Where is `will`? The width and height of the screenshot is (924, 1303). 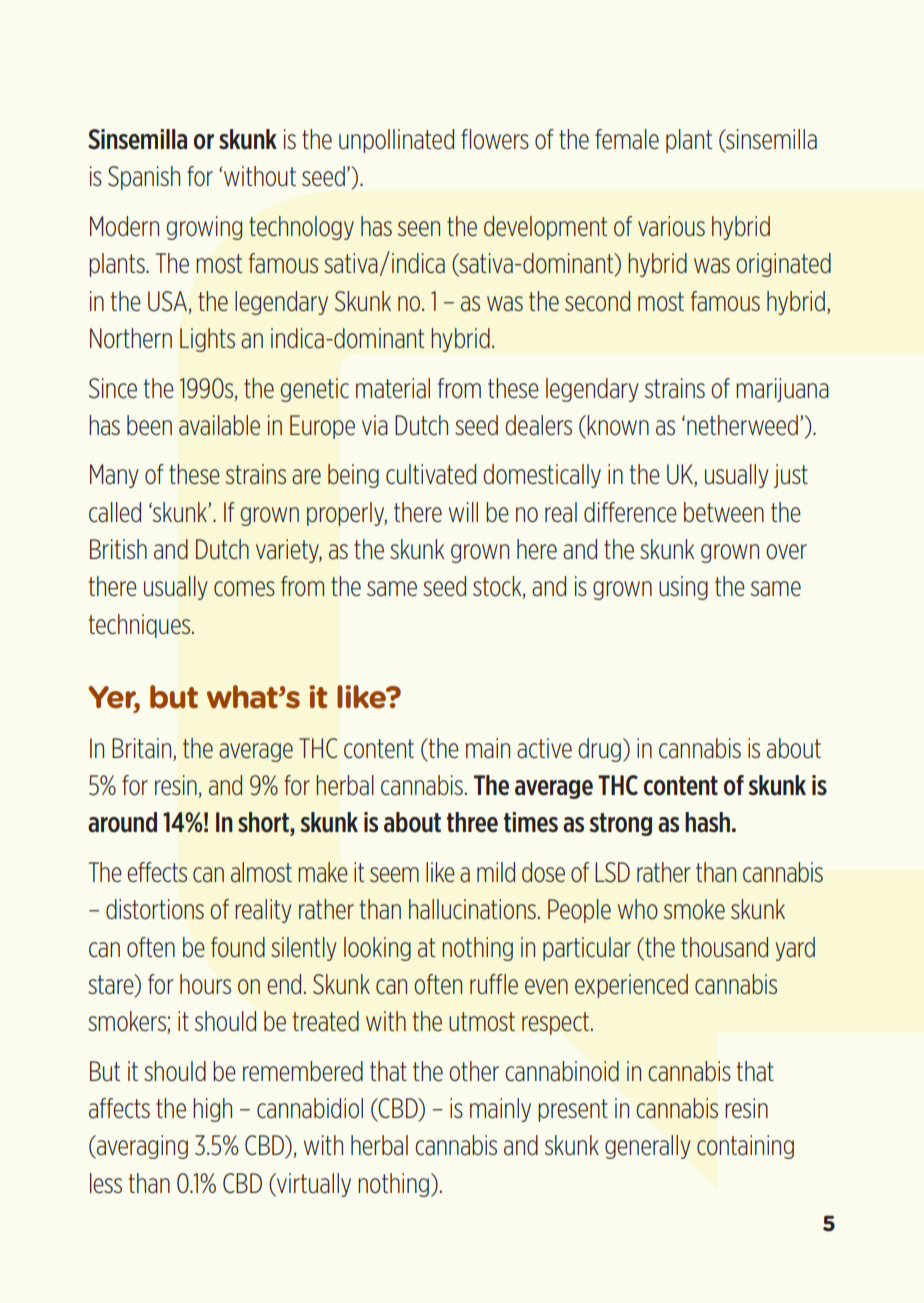 will is located at coordinates (463, 512).
